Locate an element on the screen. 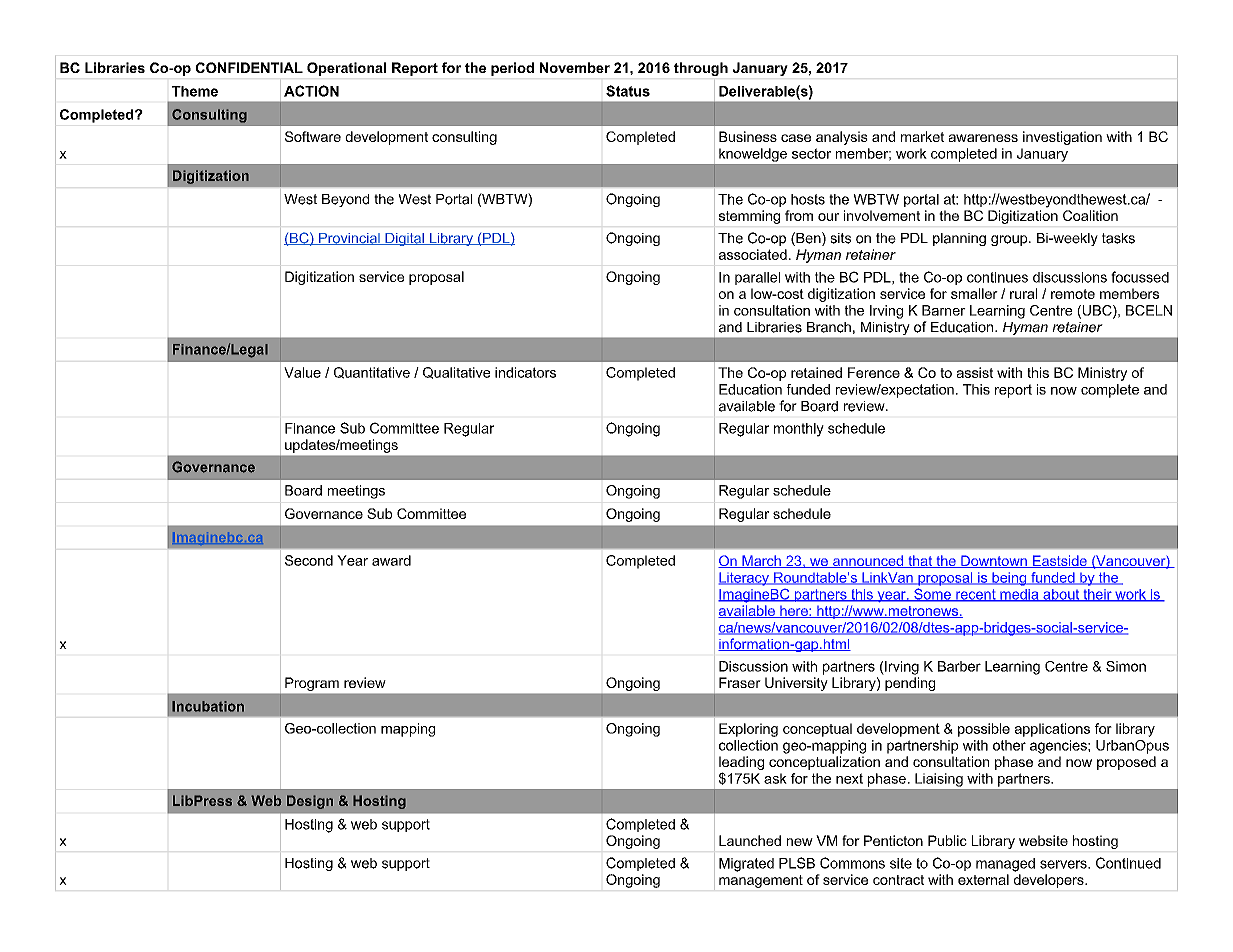 This screenshot has width=1233, height=952. assist is located at coordinates (975, 372).
